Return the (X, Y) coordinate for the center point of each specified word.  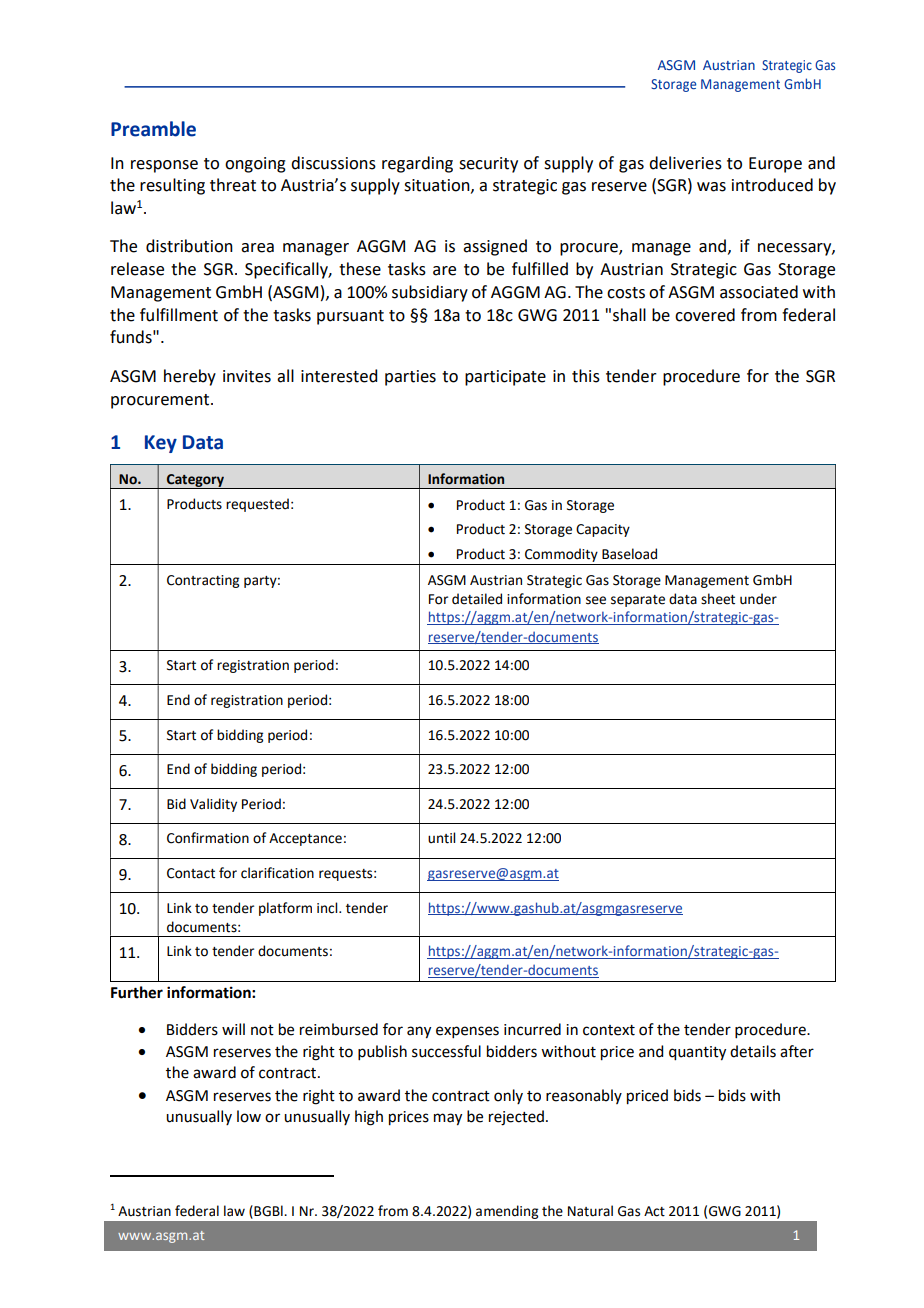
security (488, 165)
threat (233, 185)
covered (705, 315)
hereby (190, 377)
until (441, 838)
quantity (697, 1053)
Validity (213, 805)
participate (505, 378)
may (448, 1119)
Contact (191, 873)
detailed (477, 599)
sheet (718, 599)
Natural (590, 1211)
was (711, 187)
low (249, 1116)
